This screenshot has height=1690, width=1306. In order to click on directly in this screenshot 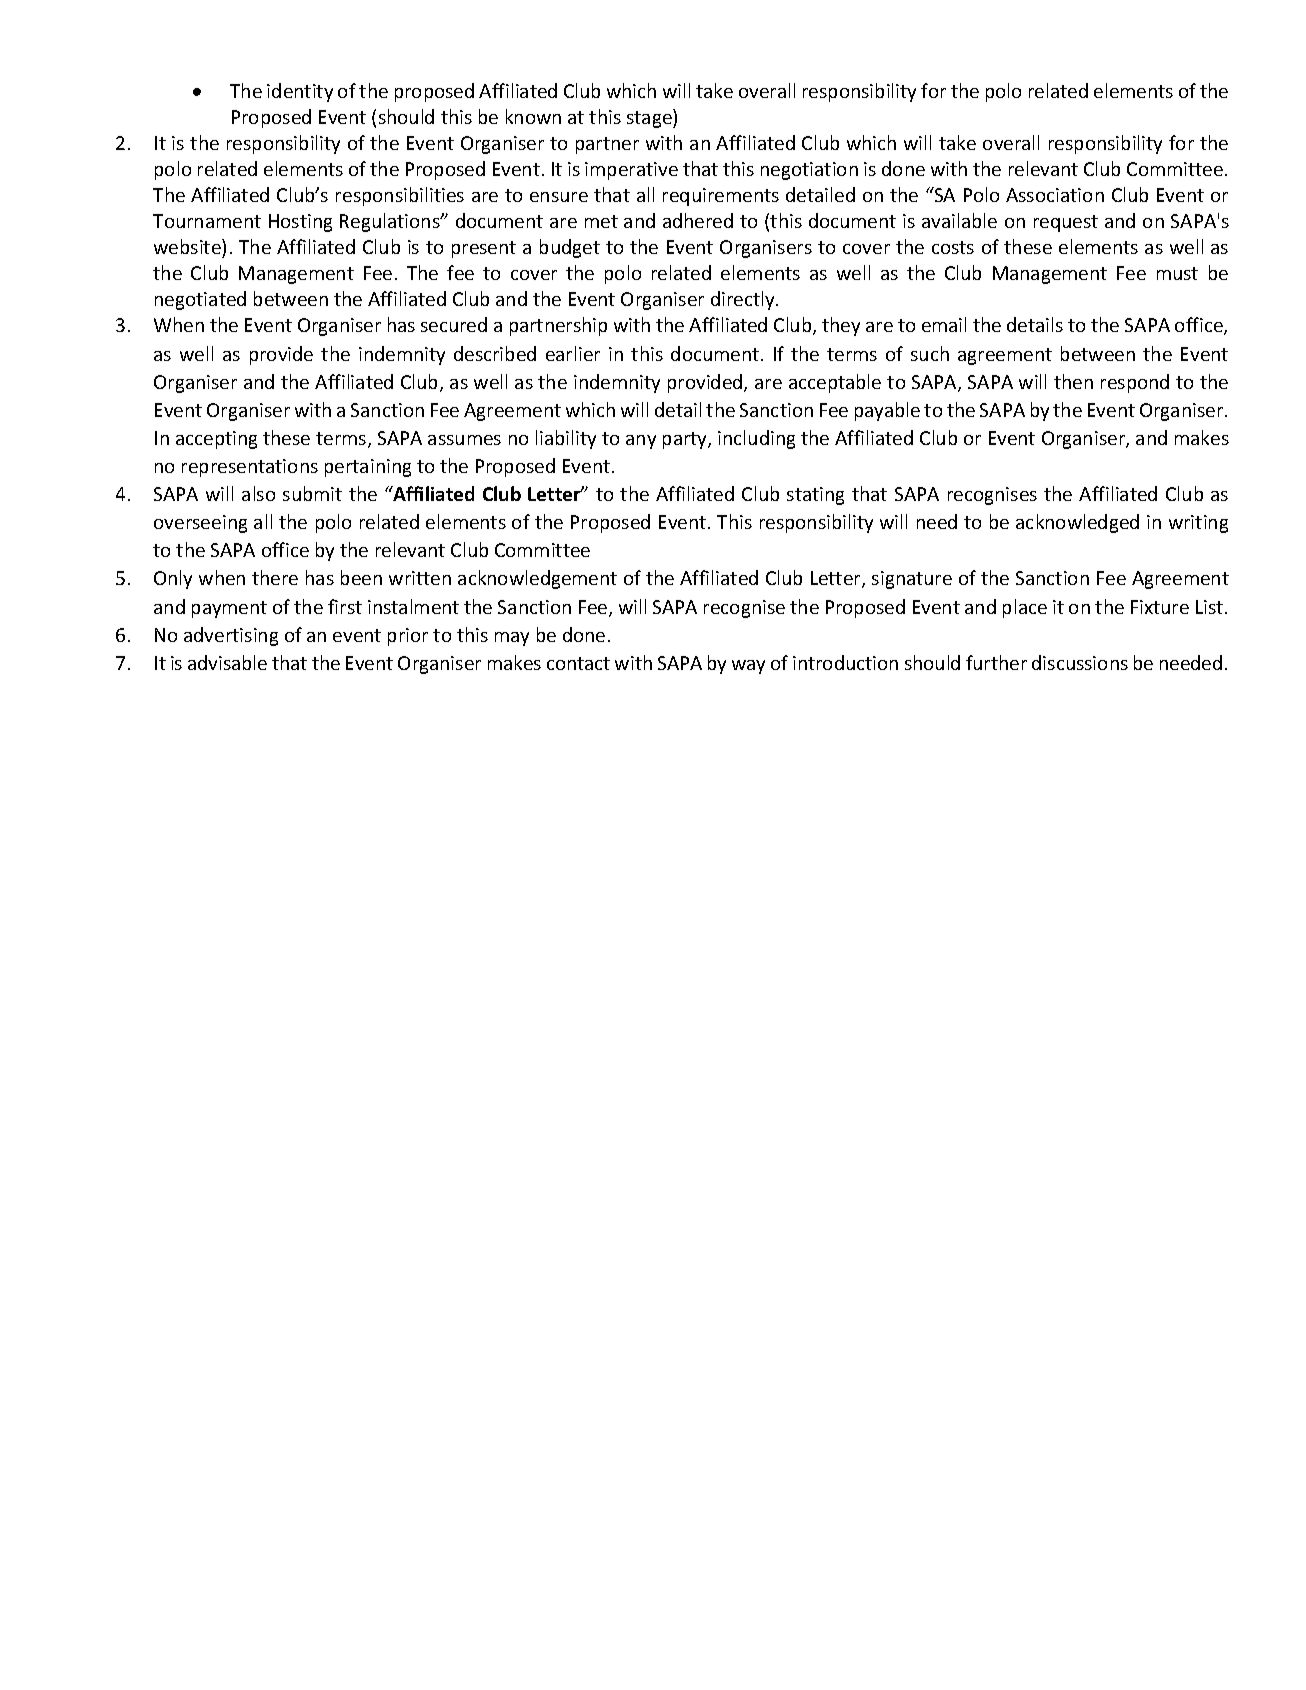, I will do `click(744, 300)`.
